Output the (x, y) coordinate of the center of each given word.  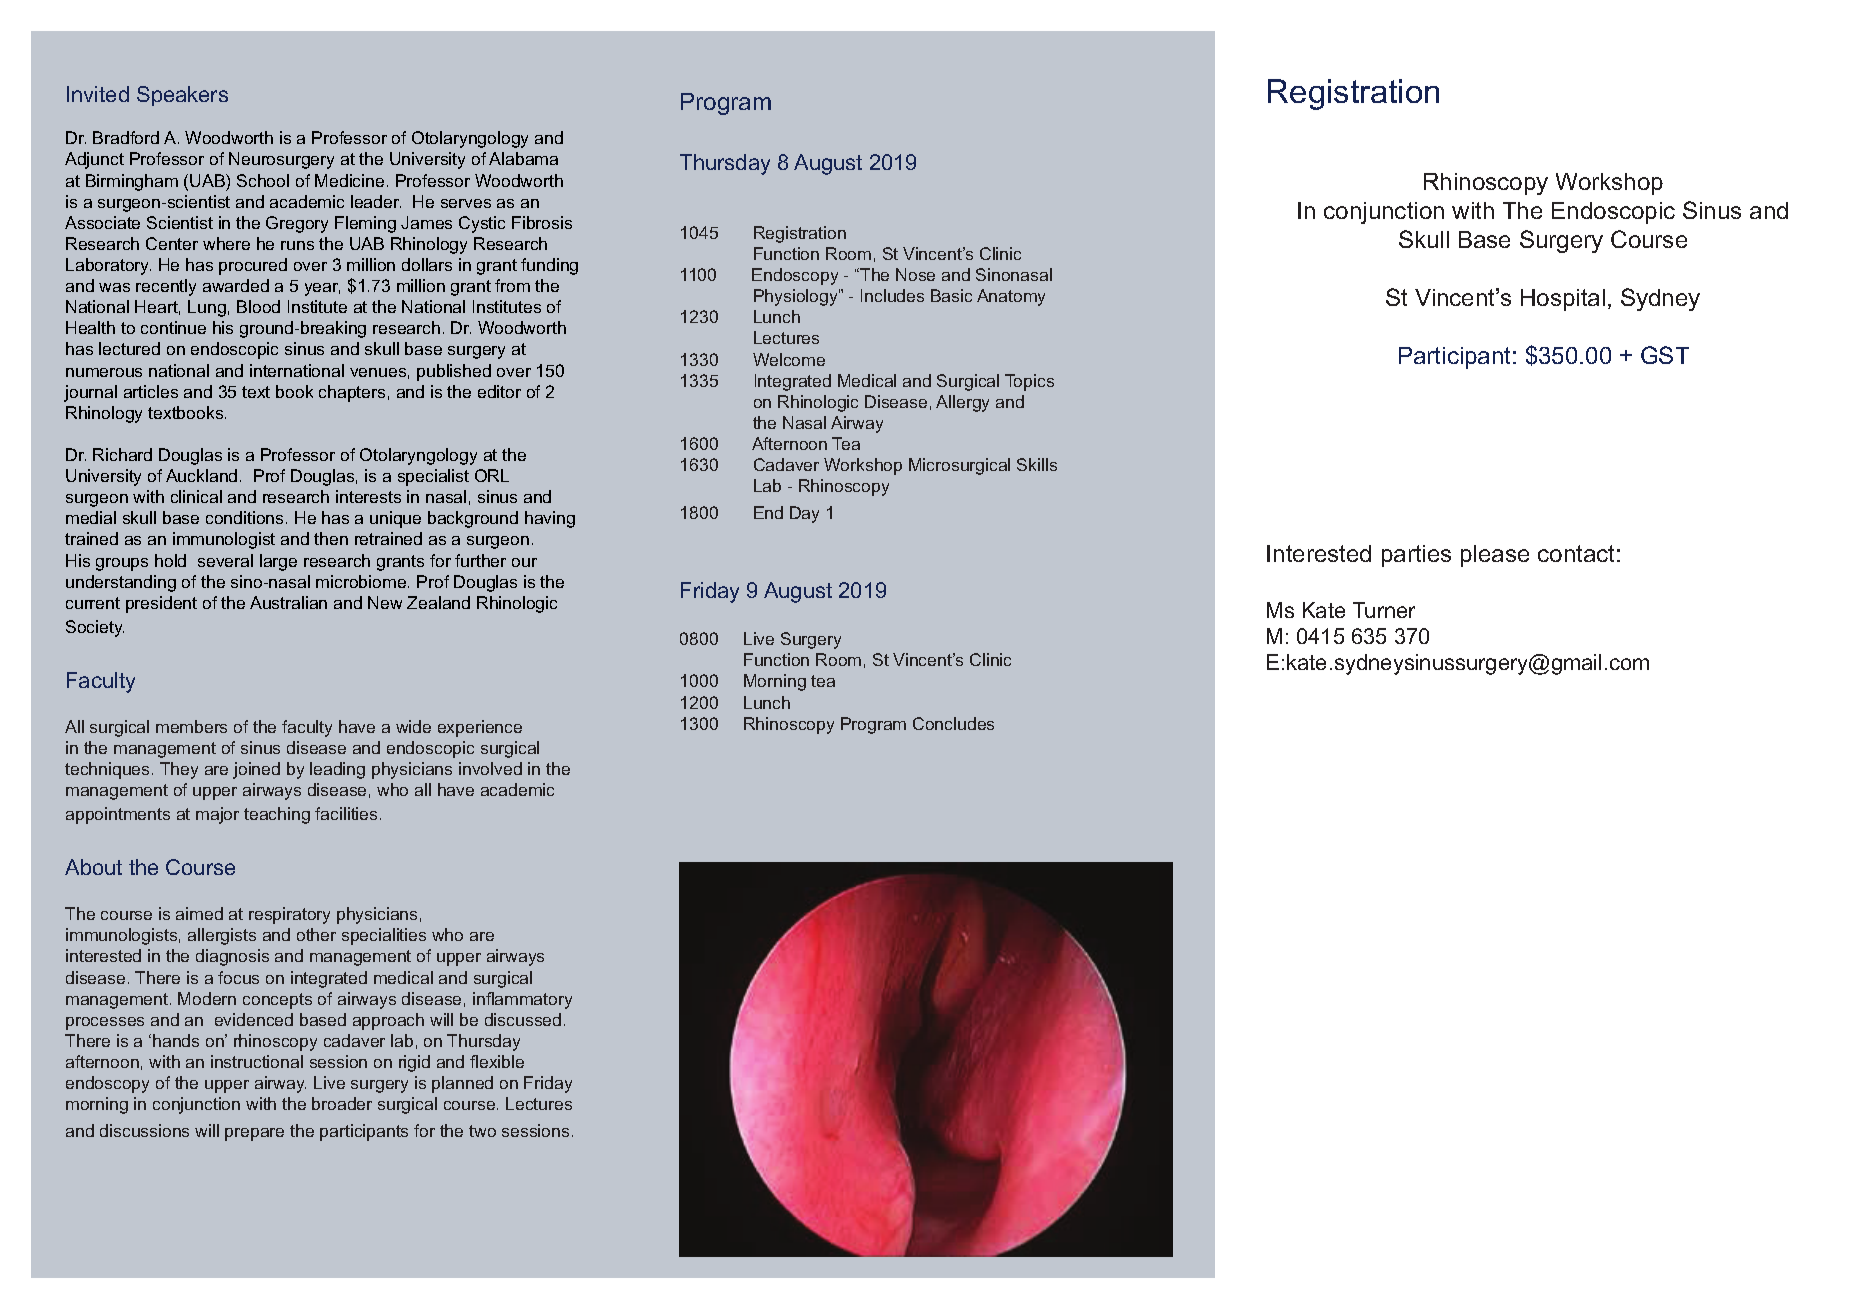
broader (342, 1103)
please (1495, 556)
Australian (288, 602)
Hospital (1563, 300)
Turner (1384, 610)
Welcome (789, 359)
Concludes (953, 723)
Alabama (523, 158)
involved (490, 768)
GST (1665, 355)
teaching (277, 815)
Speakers (182, 96)
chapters (352, 393)
